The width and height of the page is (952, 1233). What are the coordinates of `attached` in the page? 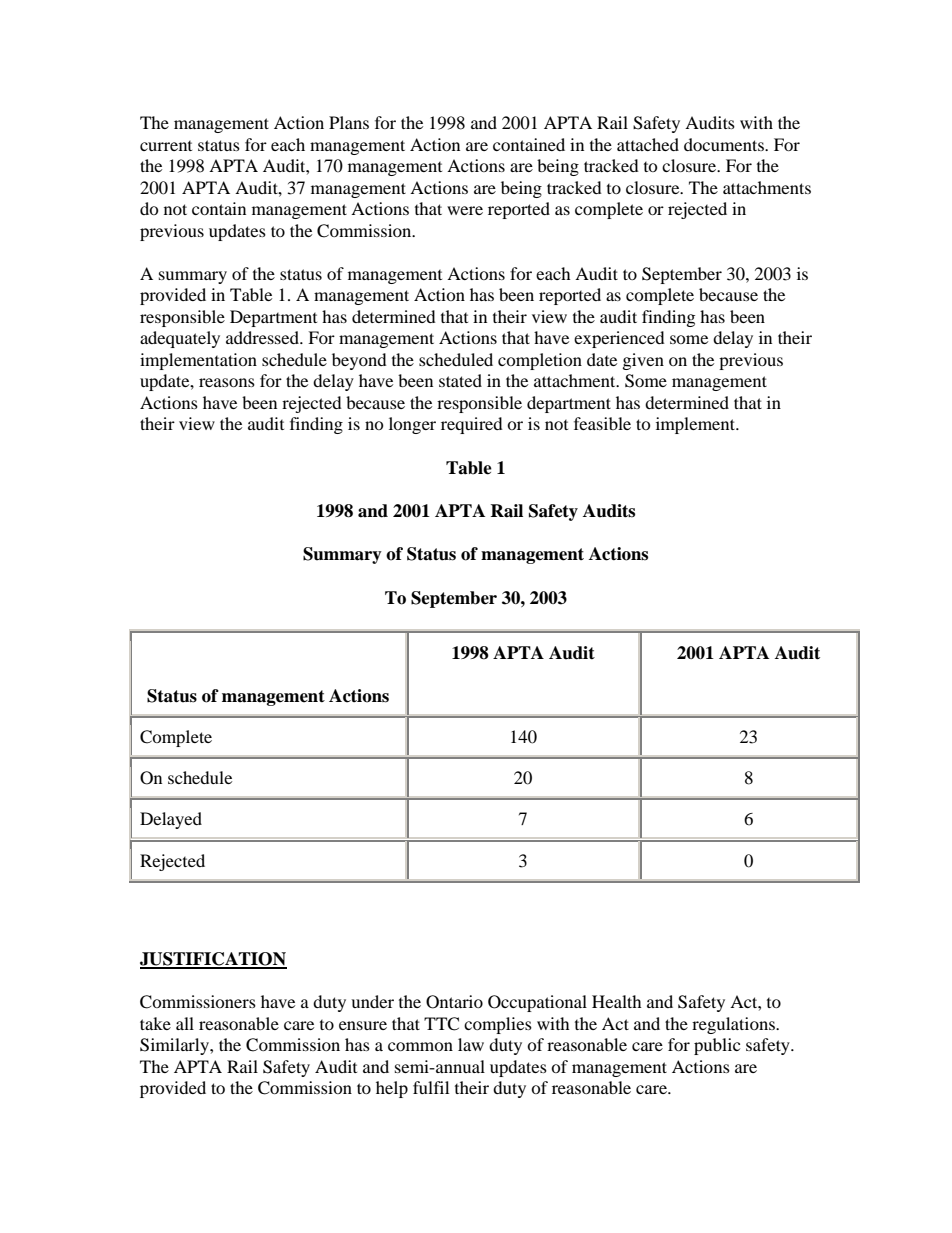 It's located at (648, 144).
